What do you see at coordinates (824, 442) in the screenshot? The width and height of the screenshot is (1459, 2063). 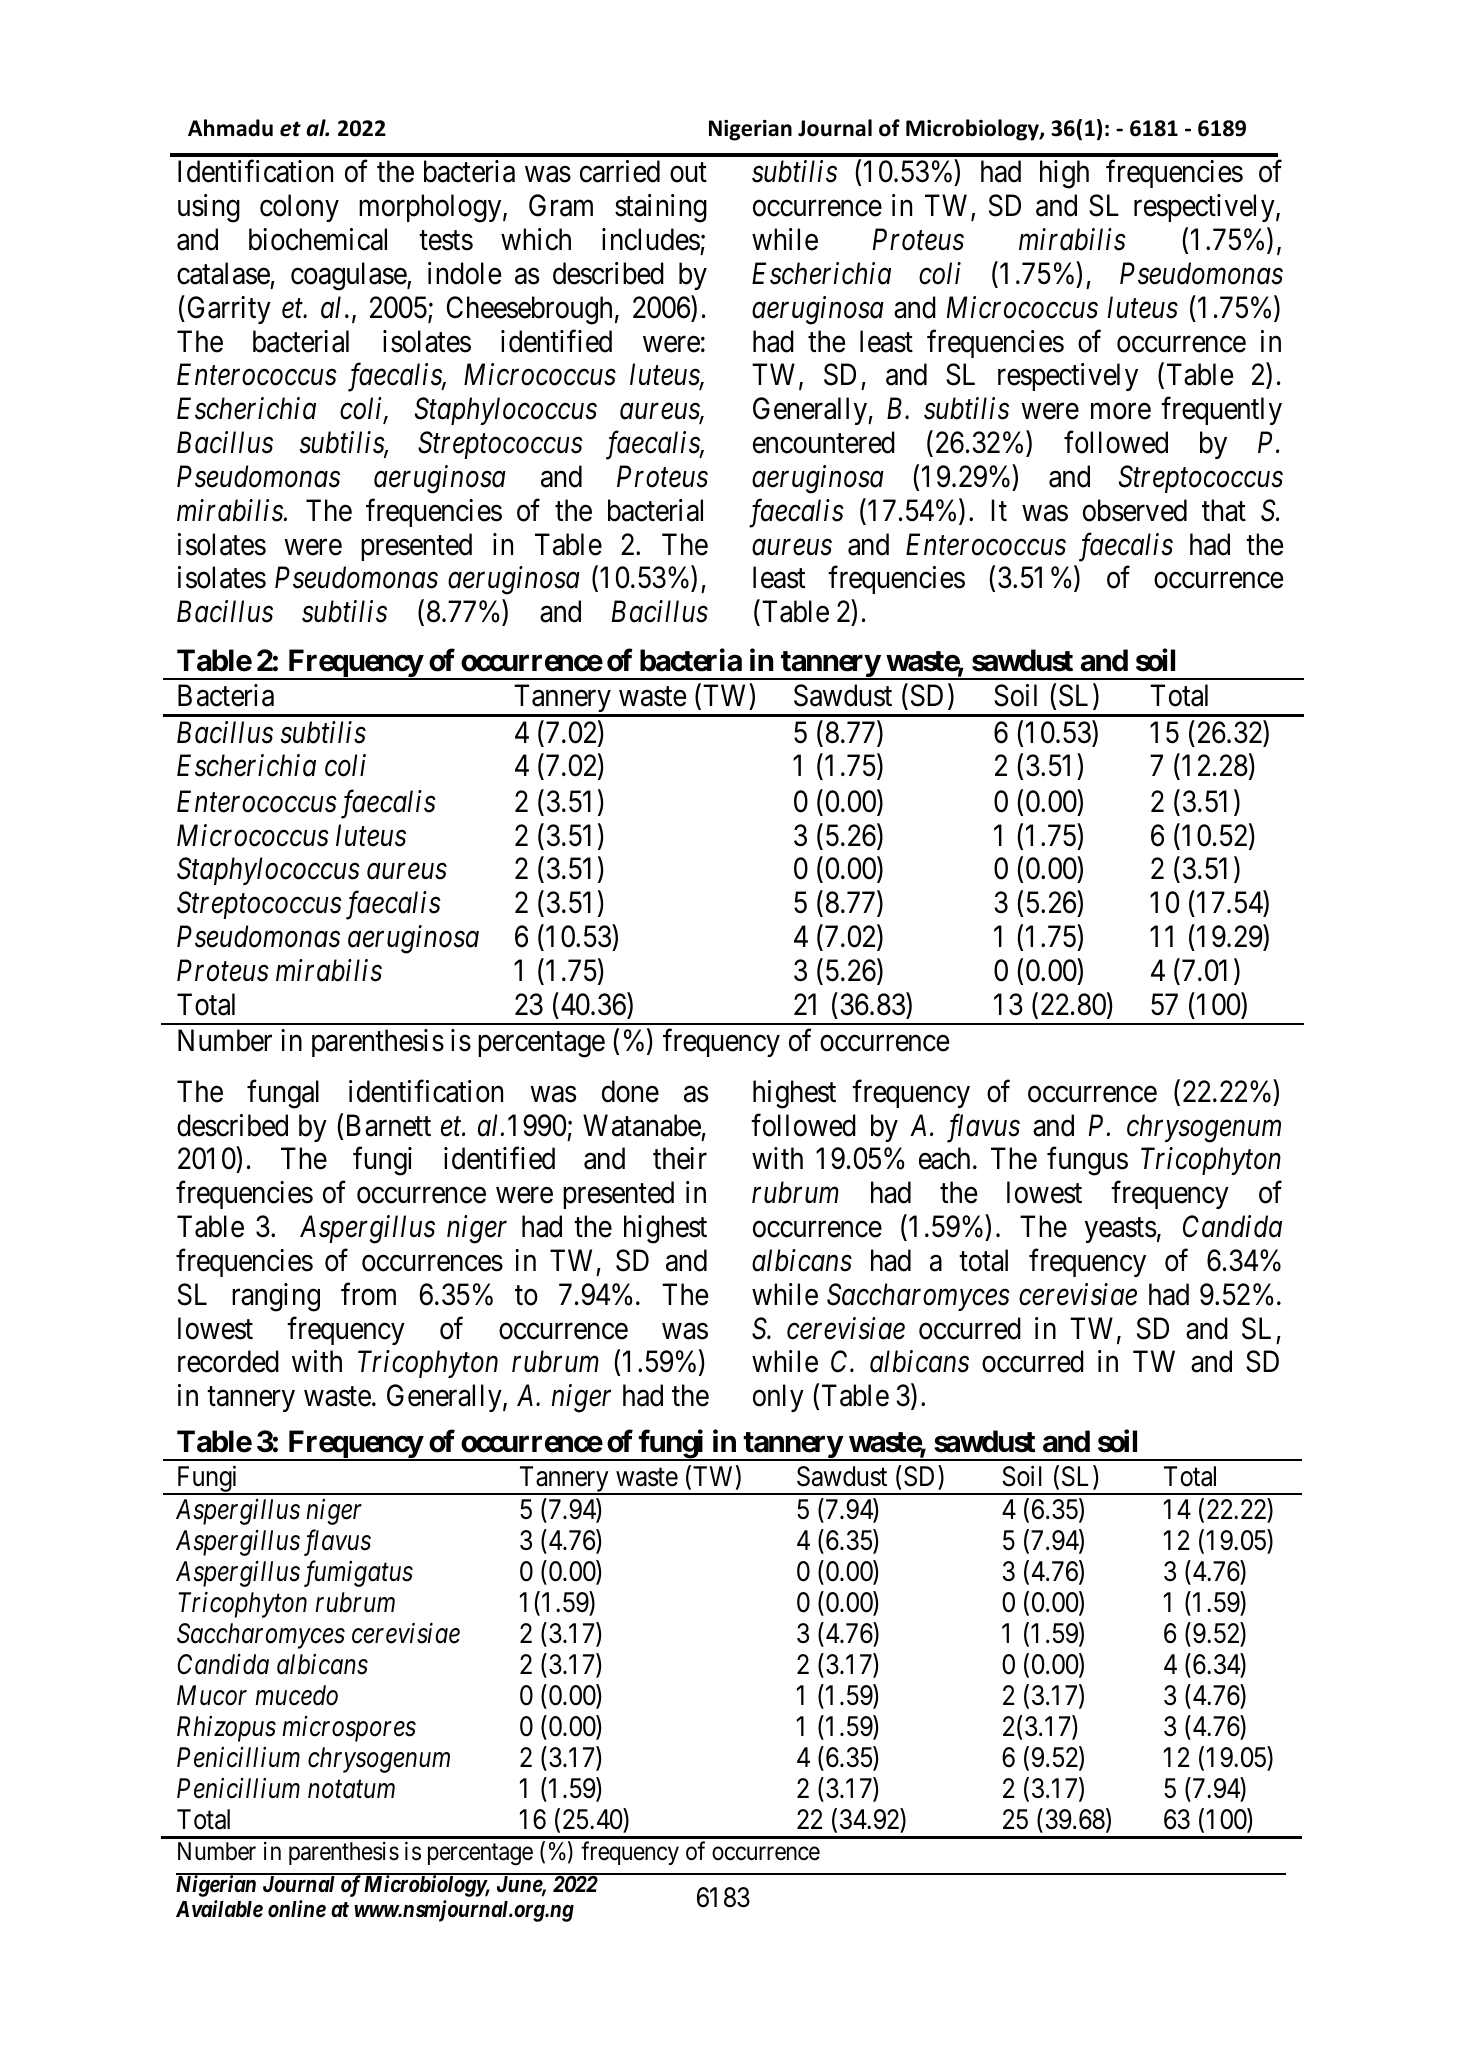 I see `encountered` at bounding box center [824, 442].
